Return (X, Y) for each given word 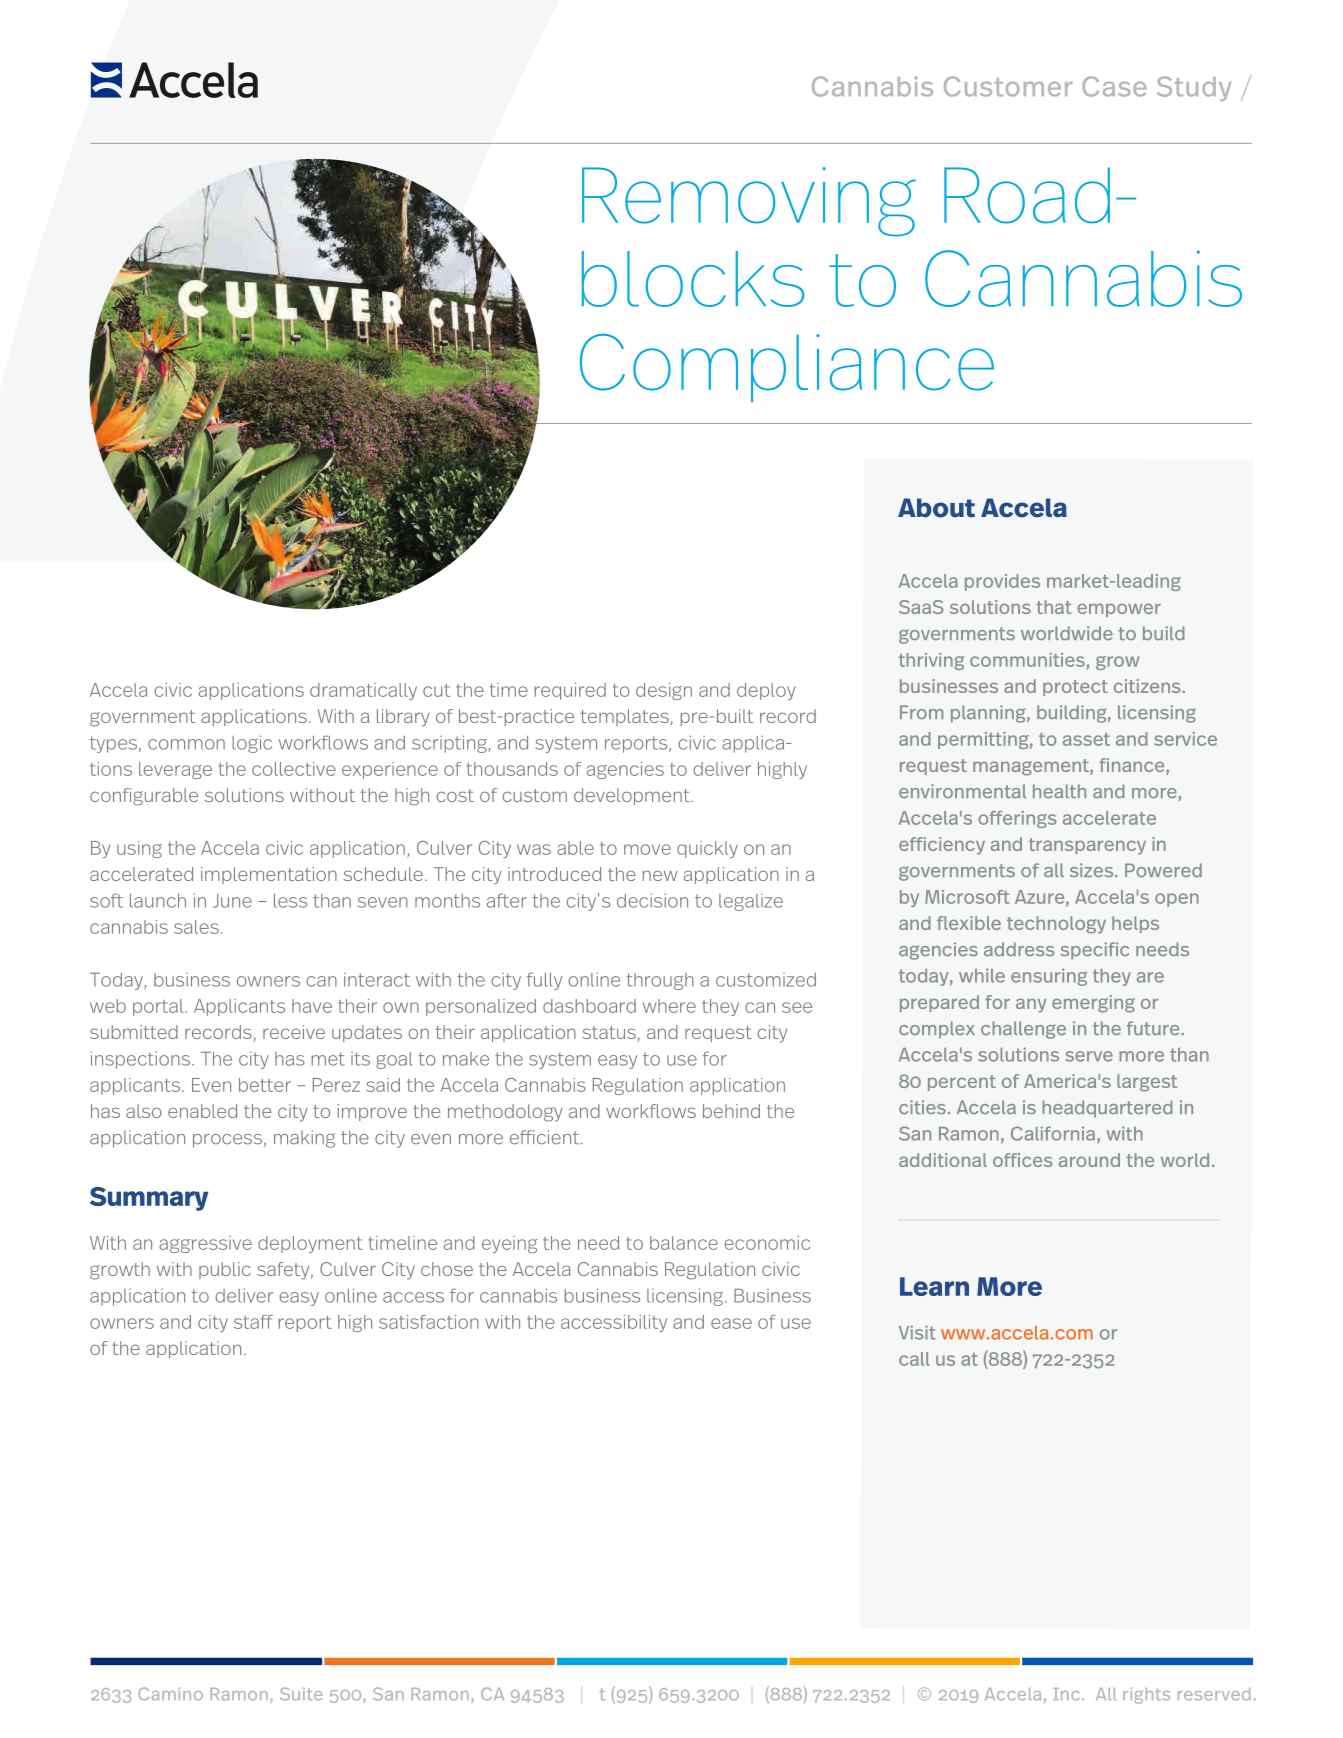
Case (1114, 86)
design (664, 691)
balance (684, 1243)
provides (1002, 582)
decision (652, 900)
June (232, 901)
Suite (301, 1694)
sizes (1093, 870)
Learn (934, 1286)
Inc (1066, 1694)
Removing (749, 202)
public (225, 1270)
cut (436, 690)
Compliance (787, 368)
